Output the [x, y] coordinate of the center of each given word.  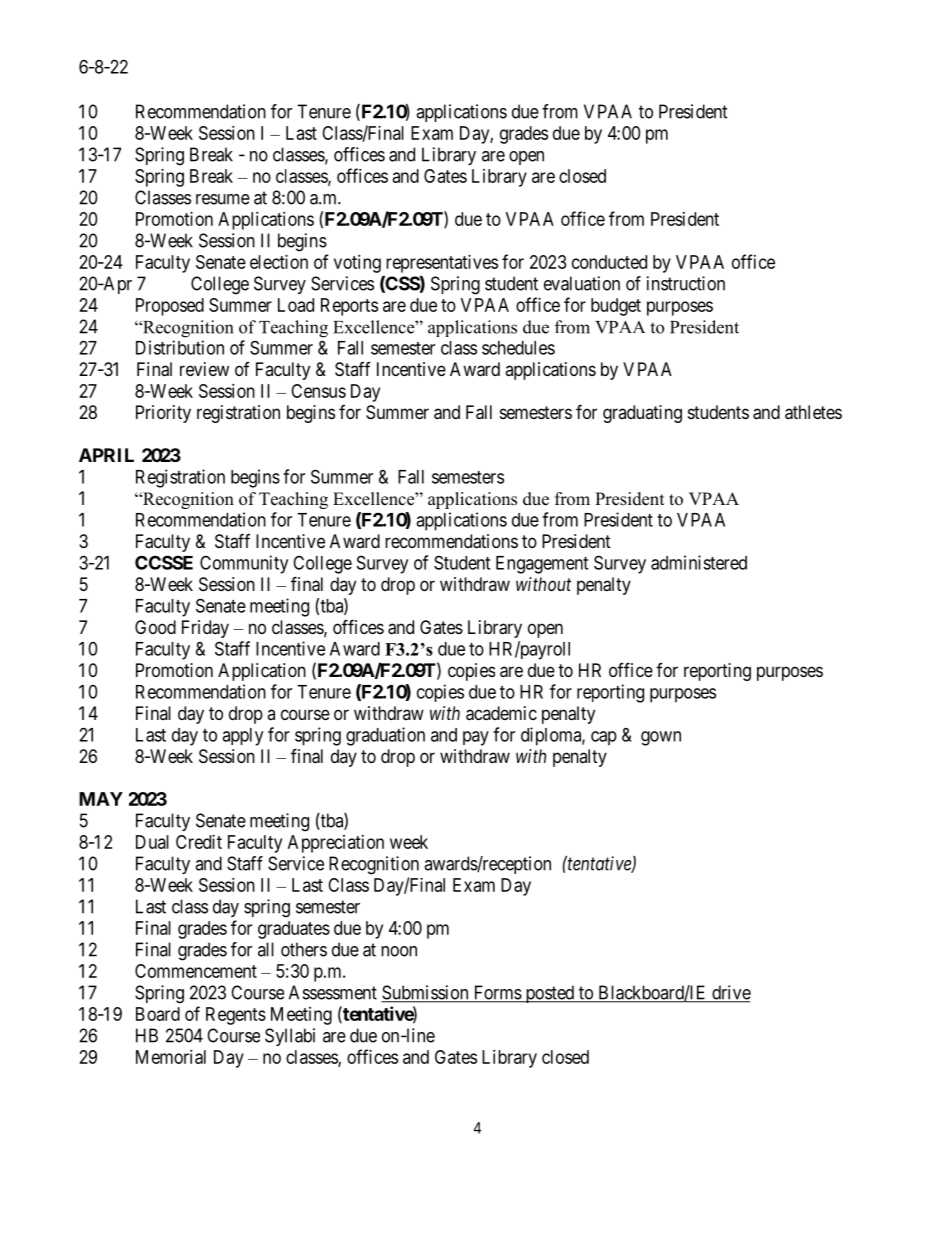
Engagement [542, 565]
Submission [426, 993]
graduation [385, 736]
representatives [442, 264]
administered [699, 562]
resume [223, 199]
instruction [686, 283]
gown [661, 738]
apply [242, 737]
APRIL [106, 455]
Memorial [171, 1057]
